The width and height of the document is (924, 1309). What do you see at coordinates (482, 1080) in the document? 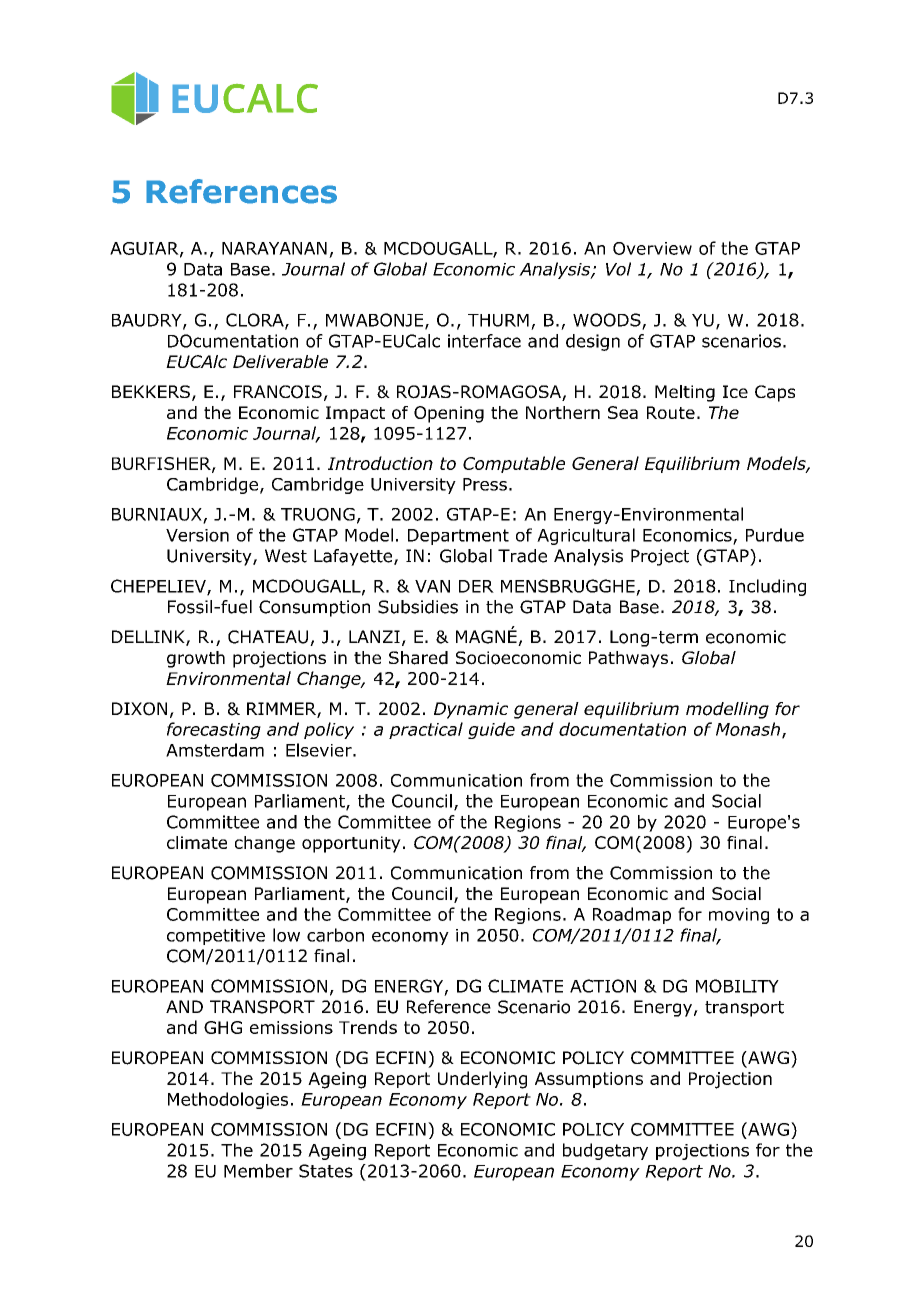
I see `Underlying` at bounding box center [482, 1080].
